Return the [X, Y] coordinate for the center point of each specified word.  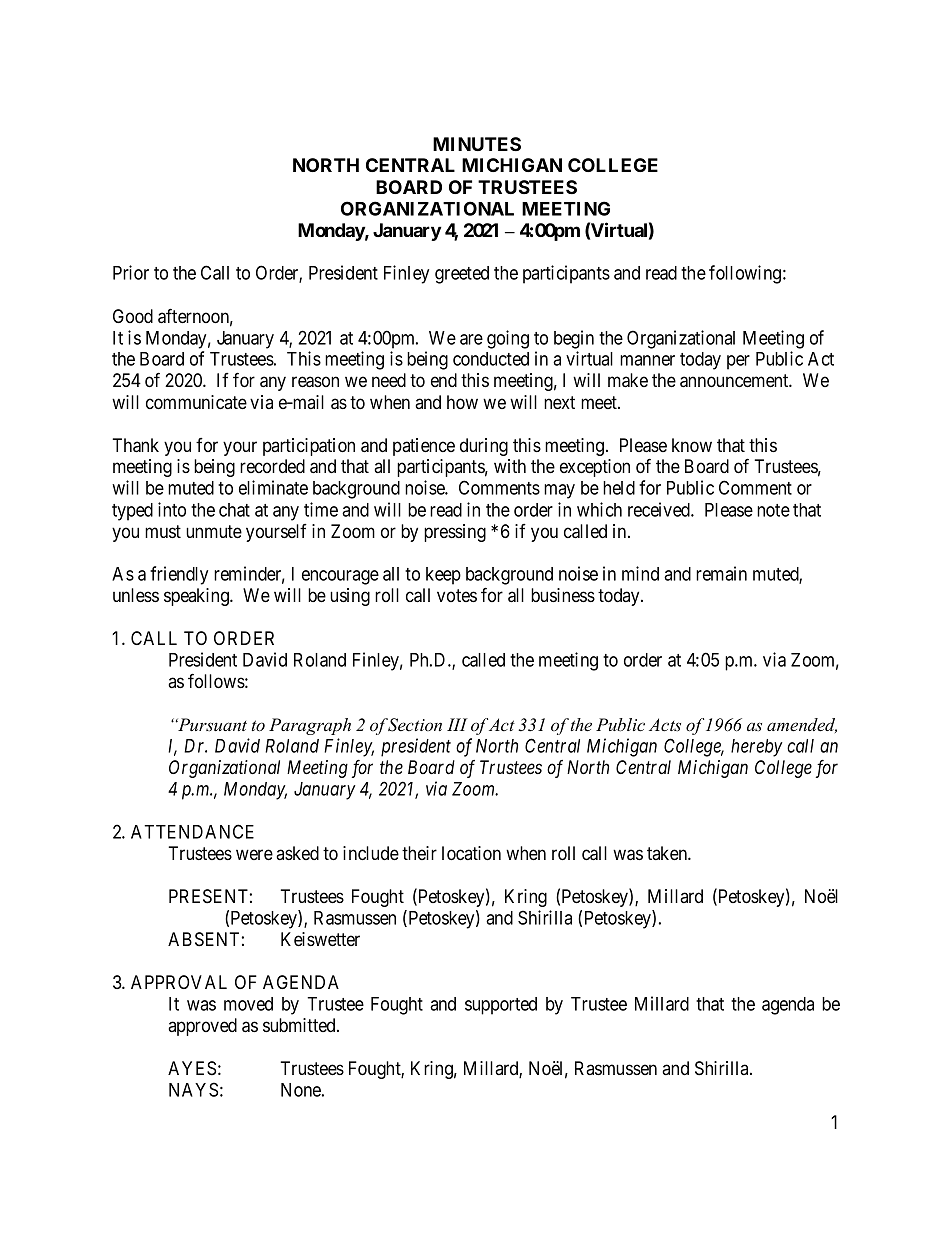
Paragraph [310, 726]
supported [501, 1006]
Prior [131, 272]
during [484, 447]
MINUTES [477, 144]
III [457, 724]
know [692, 445]
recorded [272, 466]
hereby [757, 748]
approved [202, 1027]
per [738, 362]
